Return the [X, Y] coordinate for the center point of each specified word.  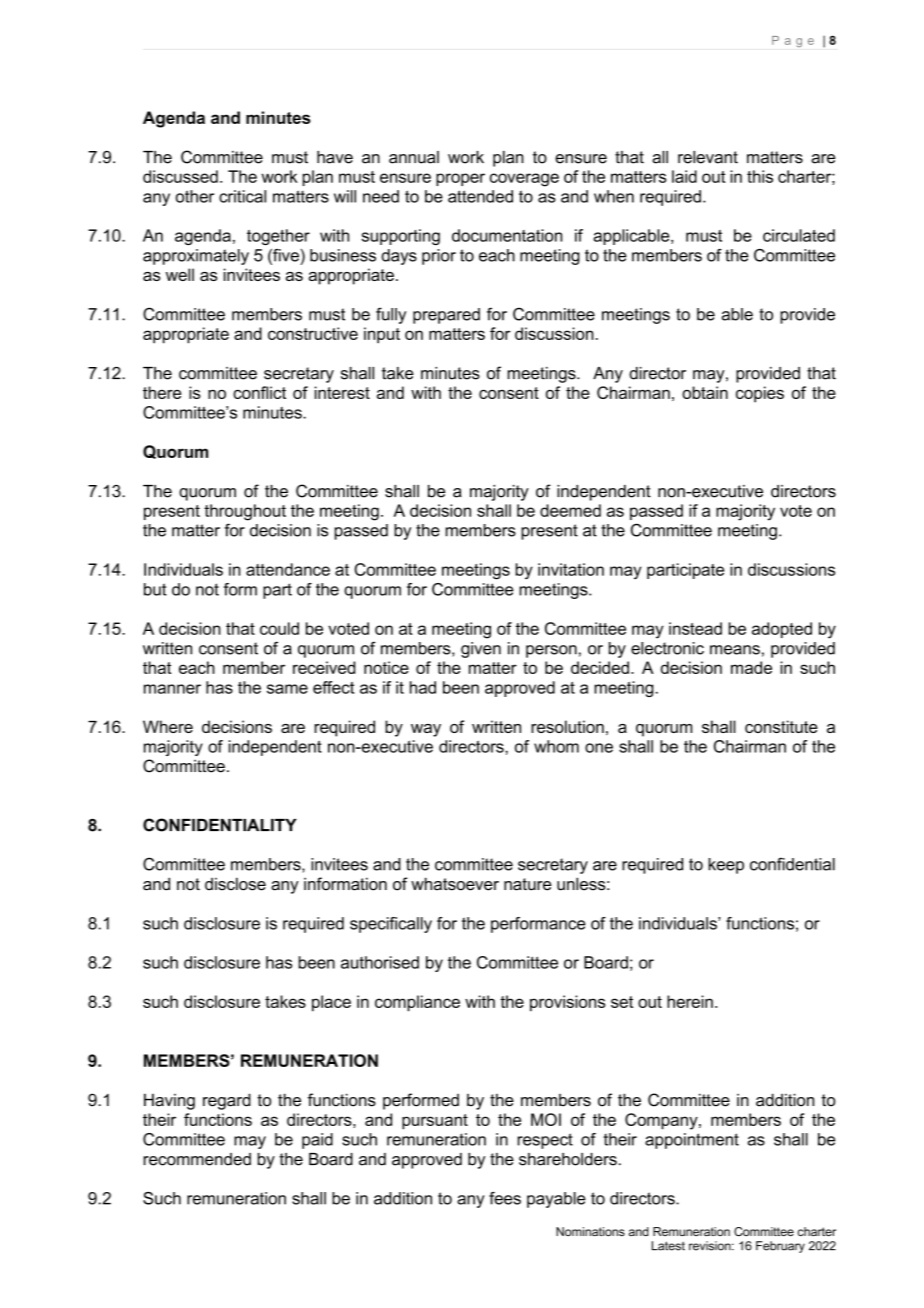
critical [242, 196]
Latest [668, 1246]
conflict [259, 392]
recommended [197, 1159]
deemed [570, 510]
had [423, 687]
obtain [705, 392]
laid [684, 176]
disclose [235, 884]
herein [690, 1001]
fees [505, 1198]
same [287, 689]
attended [480, 196]
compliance [417, 1003]
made [751, 667]
